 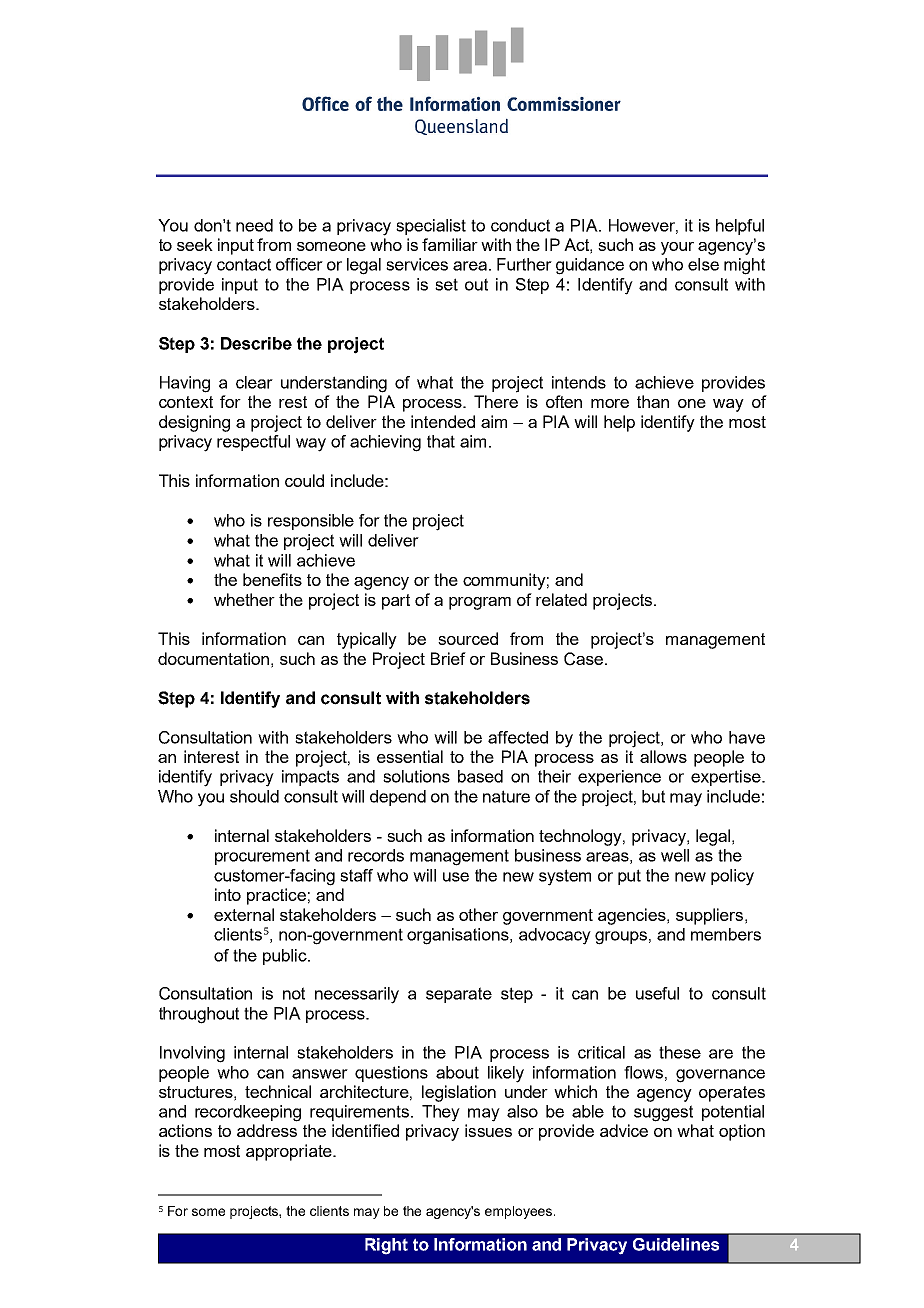 What do you see at coordinates (441, 441) in the document?
I see `that` at bounding box center [441, 441].
